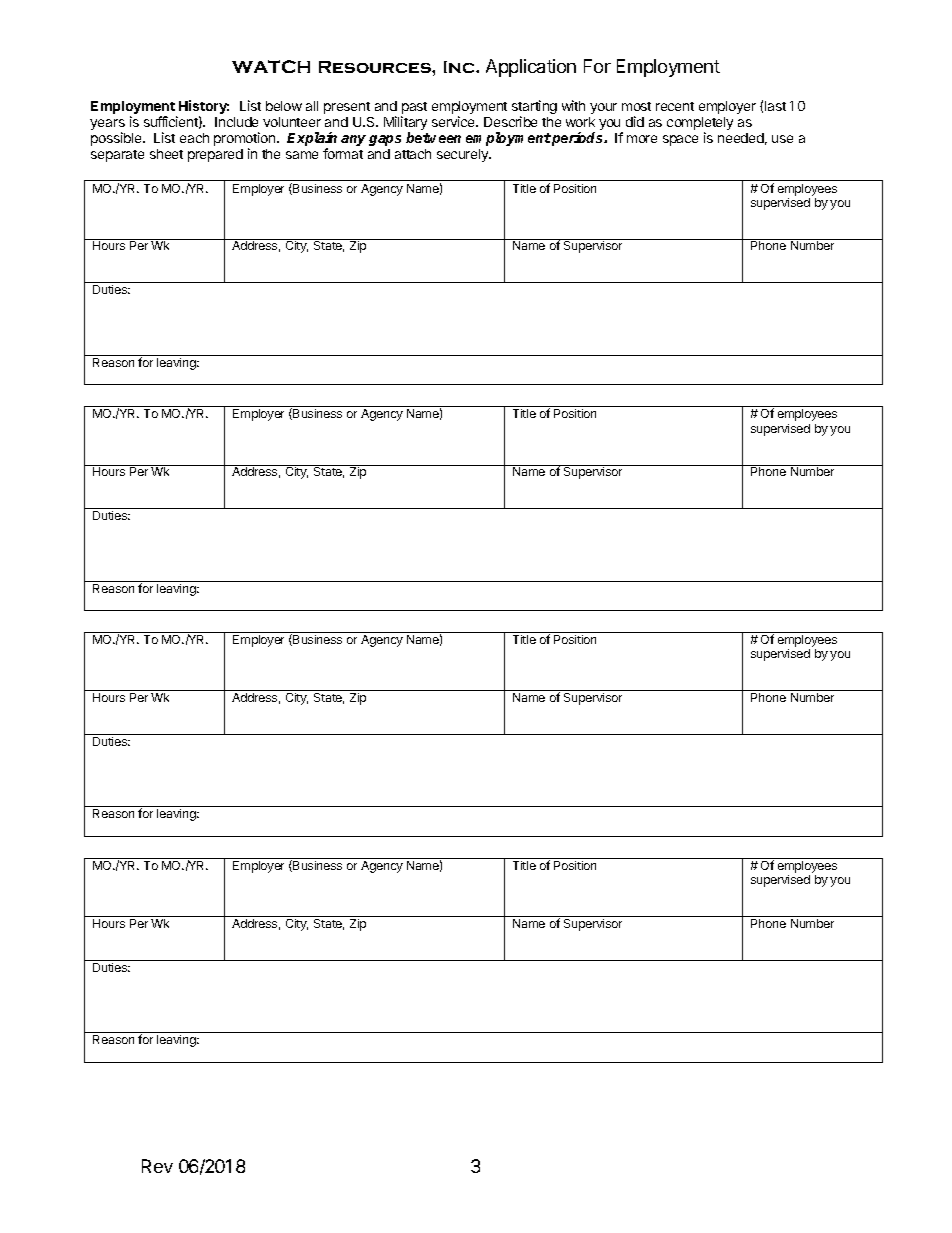 The width and height of the screenshot is (952, 1233). Describe the element at coordinates (194, 138) in the screenshot. I see `each` at that location.
